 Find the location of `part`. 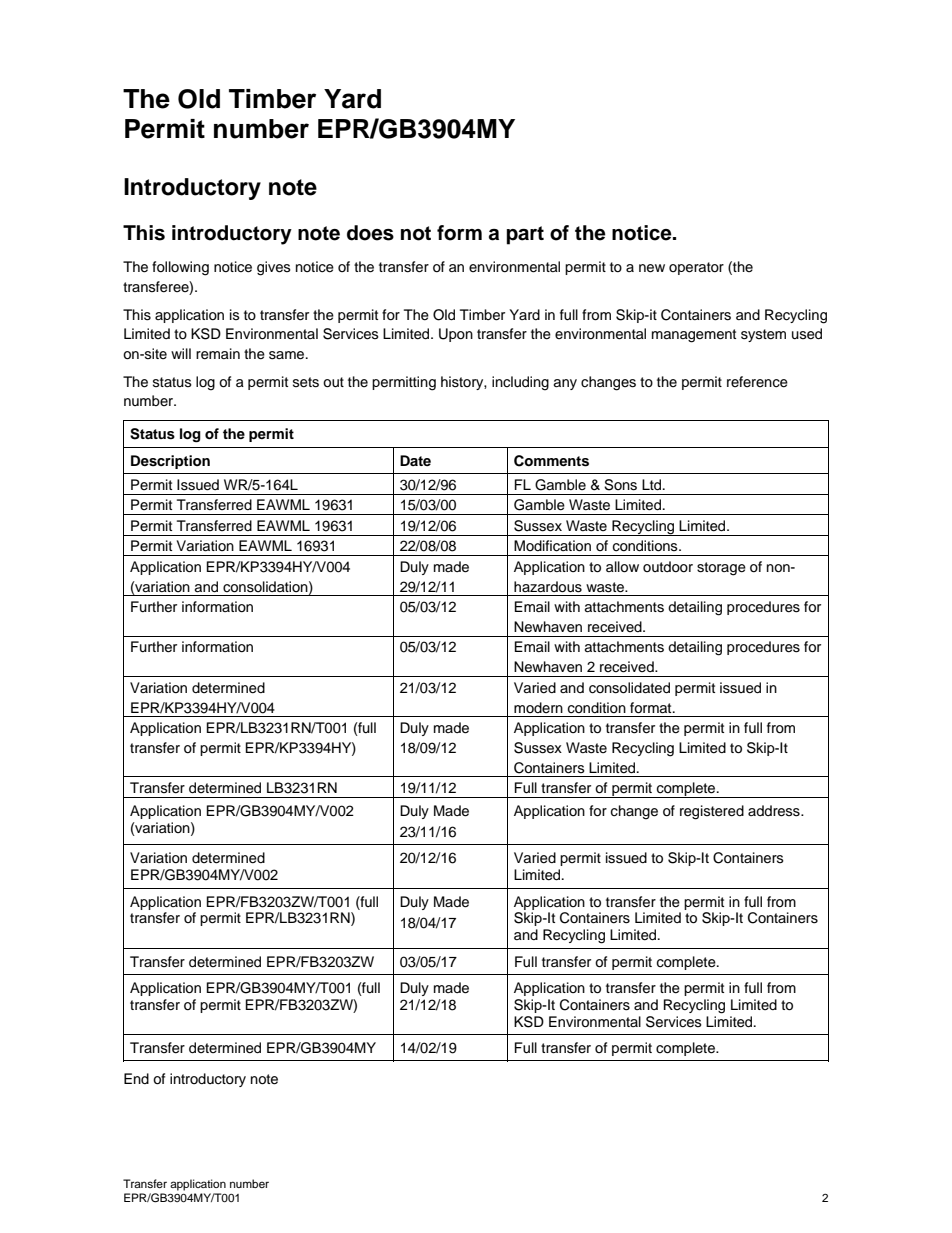

part is located at coordinates (525, 235).
